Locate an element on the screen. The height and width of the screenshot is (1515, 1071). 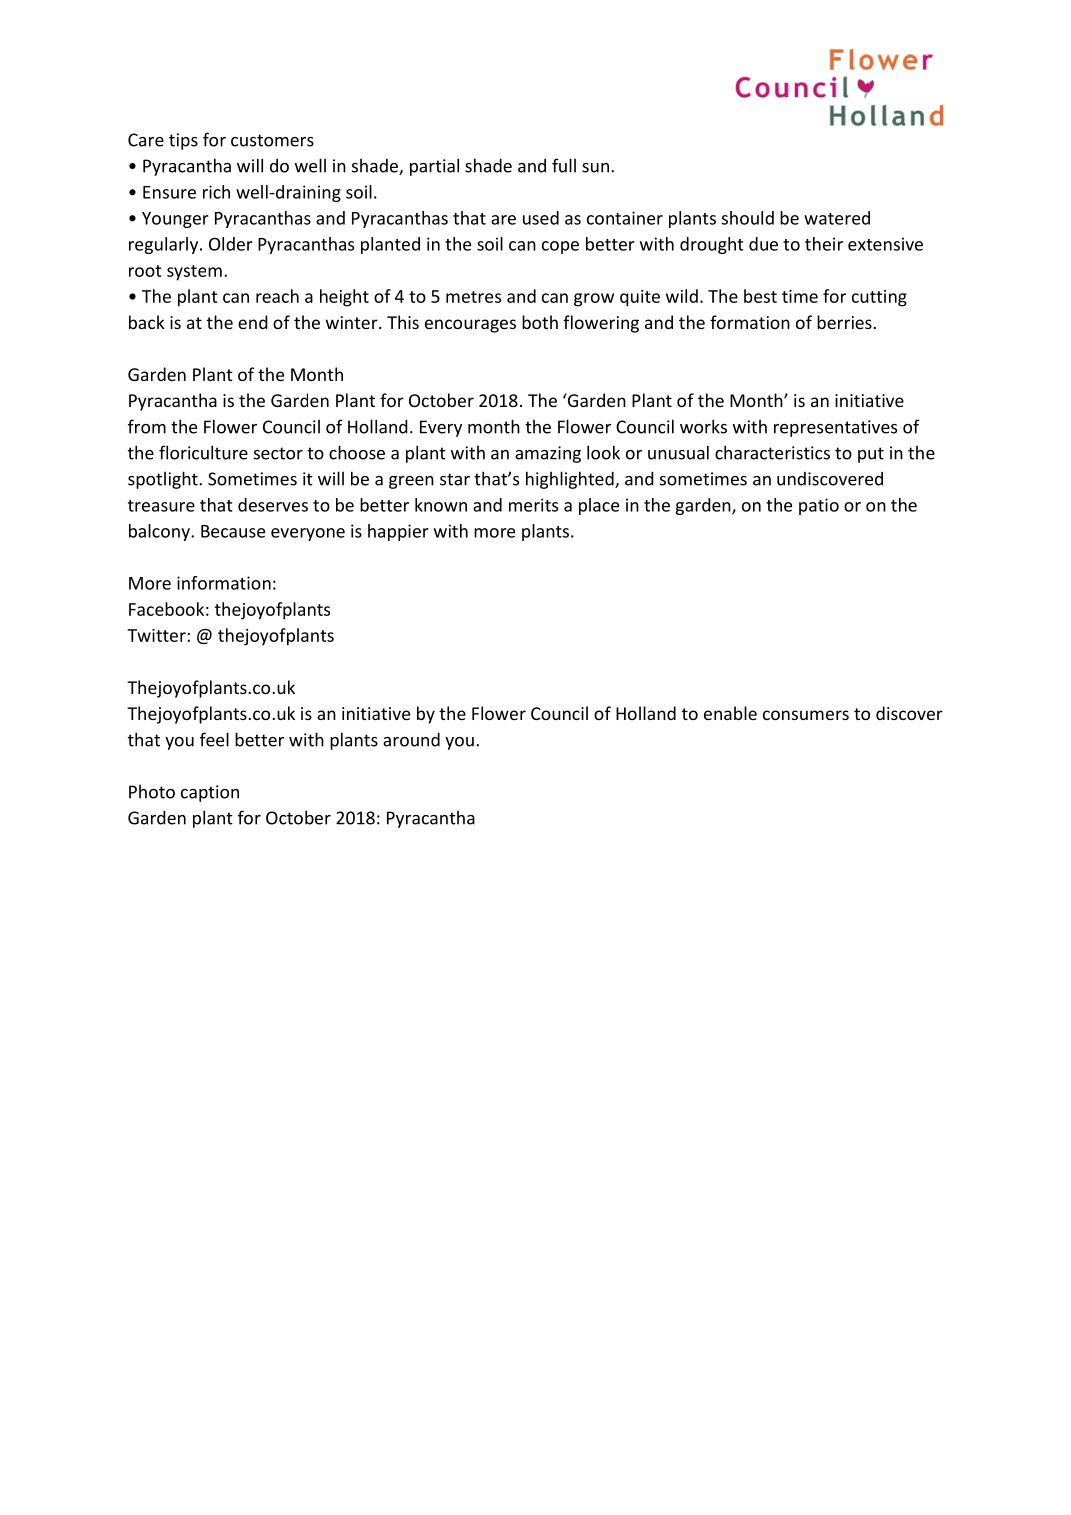
characteristics is located at coordinates (772, 452).
